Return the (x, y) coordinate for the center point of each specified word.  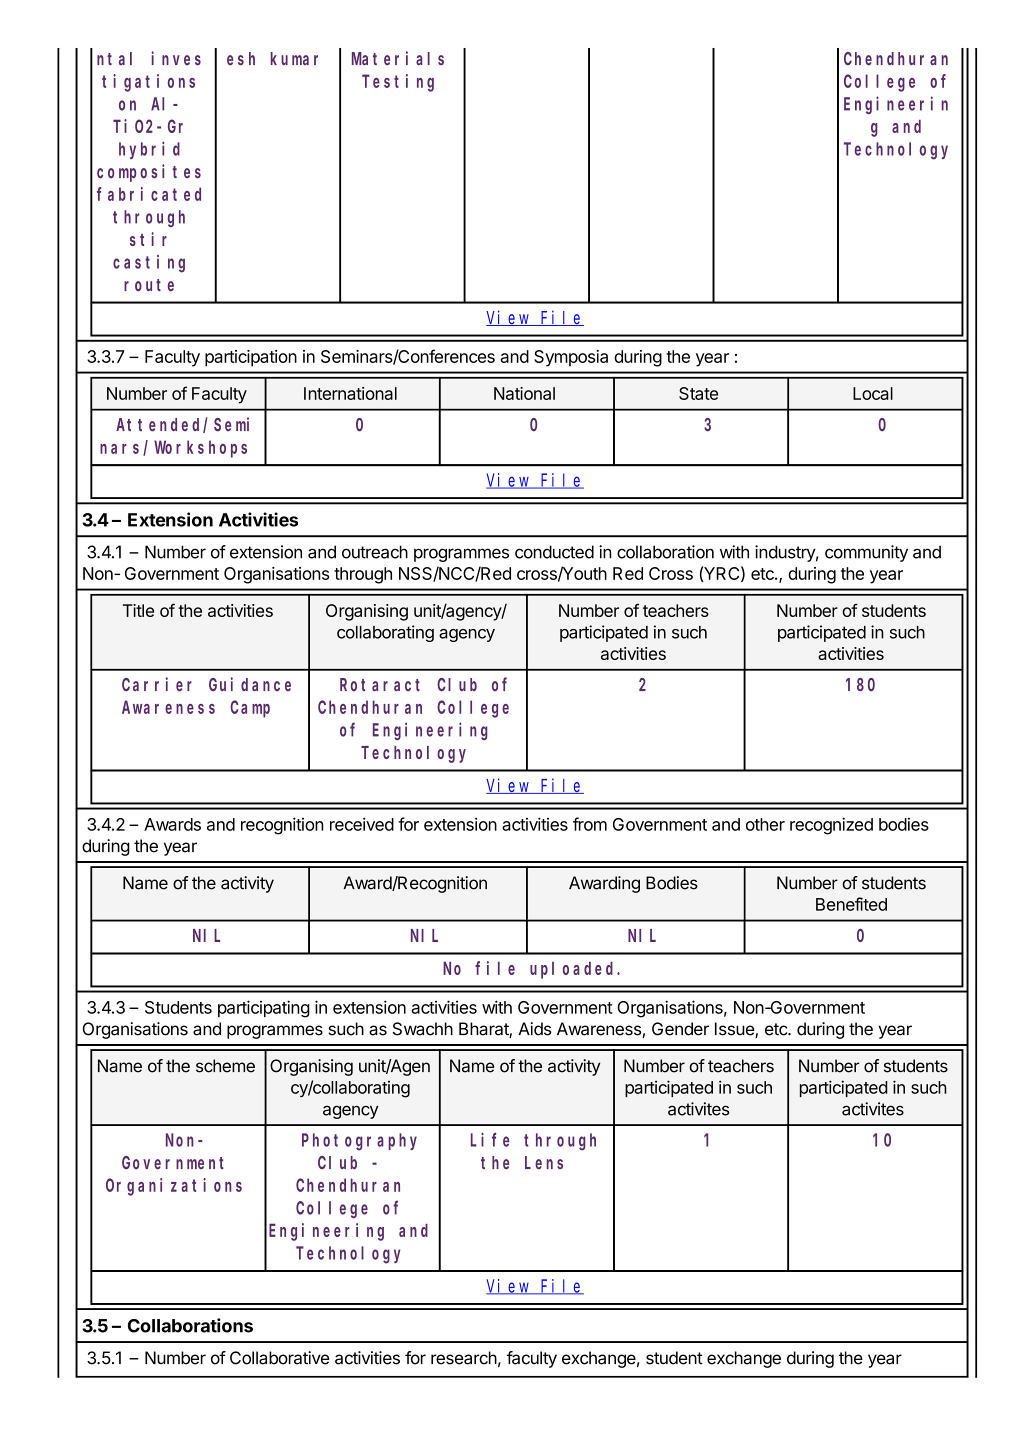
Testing (398, 83)
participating (264, 1009)
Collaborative (279, 1358)
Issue (735, 1030)
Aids (535, 1029)
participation (251, 358)
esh (241, 58)
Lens (544, 1162)
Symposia (571, 358)
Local (873, 393)
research (464, 1358)
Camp (250, 709)
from (590, 824)
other (765, 824)
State (698, 393)
